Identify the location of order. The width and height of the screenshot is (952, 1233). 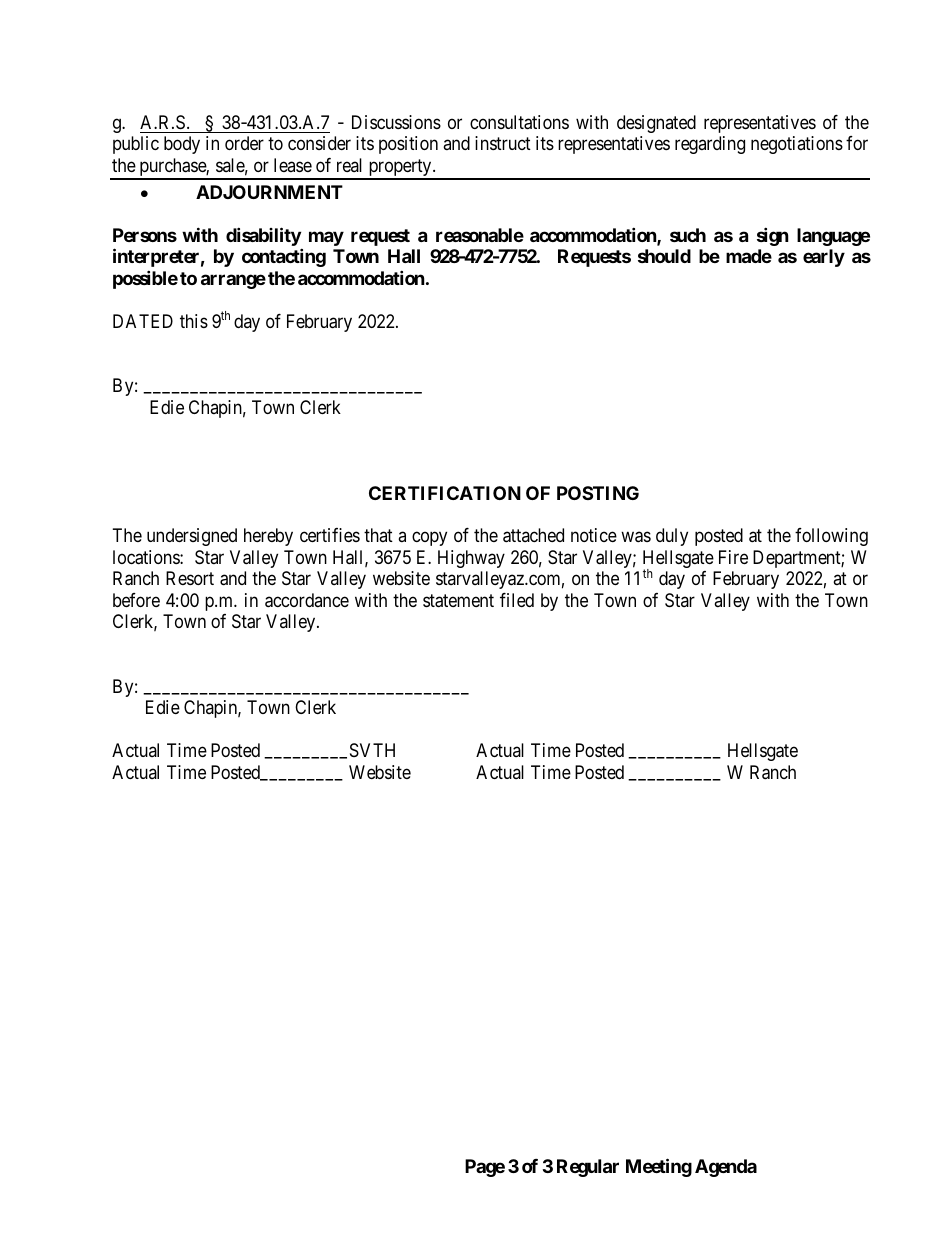
(244, 143).
